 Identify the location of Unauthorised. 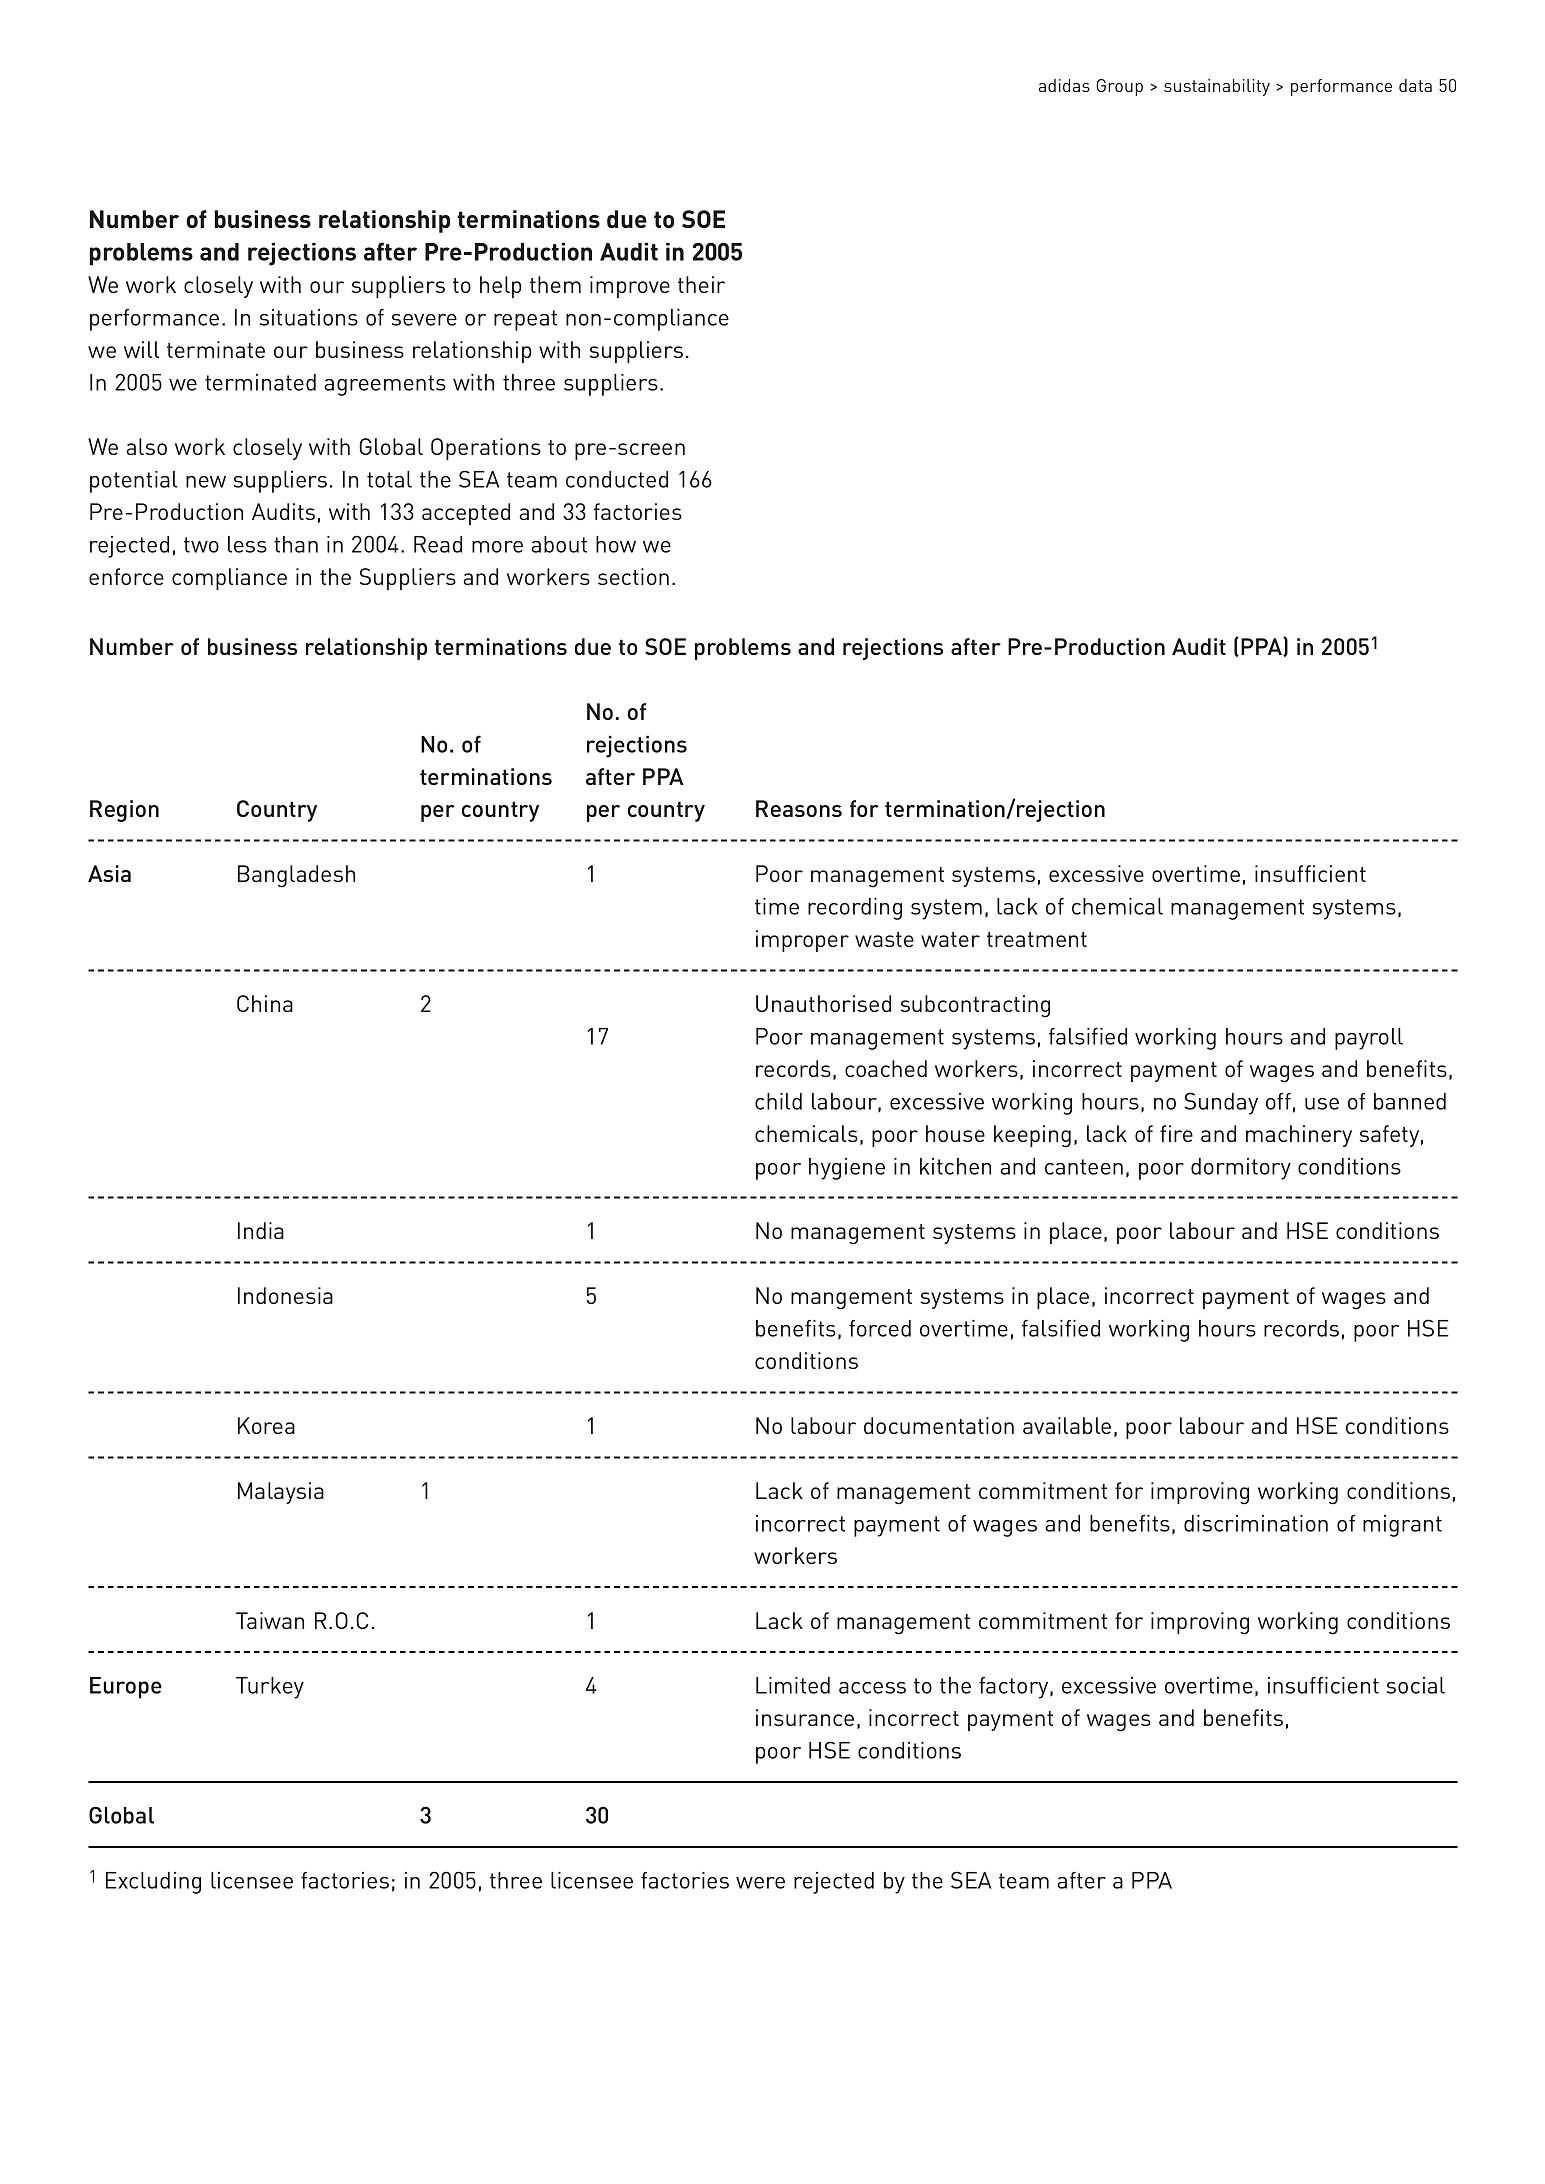
(823, 1003).
